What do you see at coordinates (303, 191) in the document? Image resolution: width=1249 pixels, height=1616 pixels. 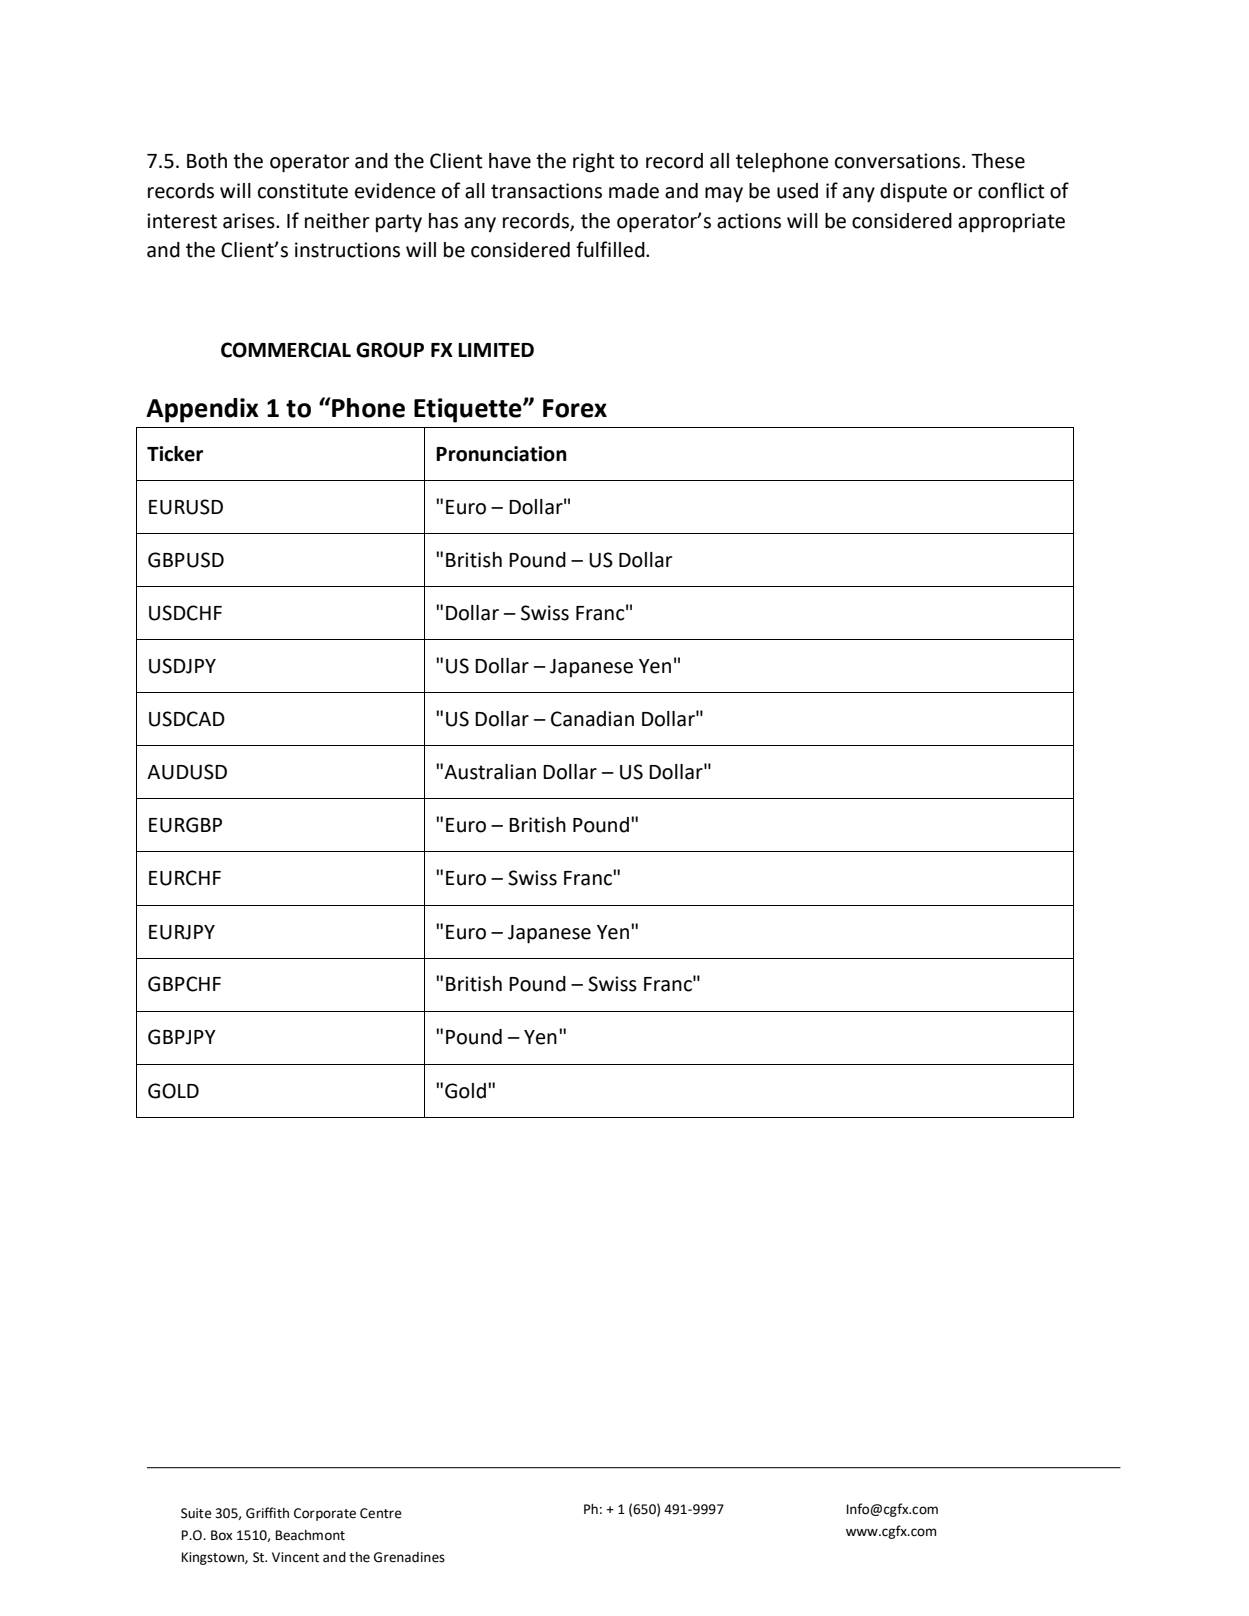 I see `constitute` at bounding box center [303, 191].
